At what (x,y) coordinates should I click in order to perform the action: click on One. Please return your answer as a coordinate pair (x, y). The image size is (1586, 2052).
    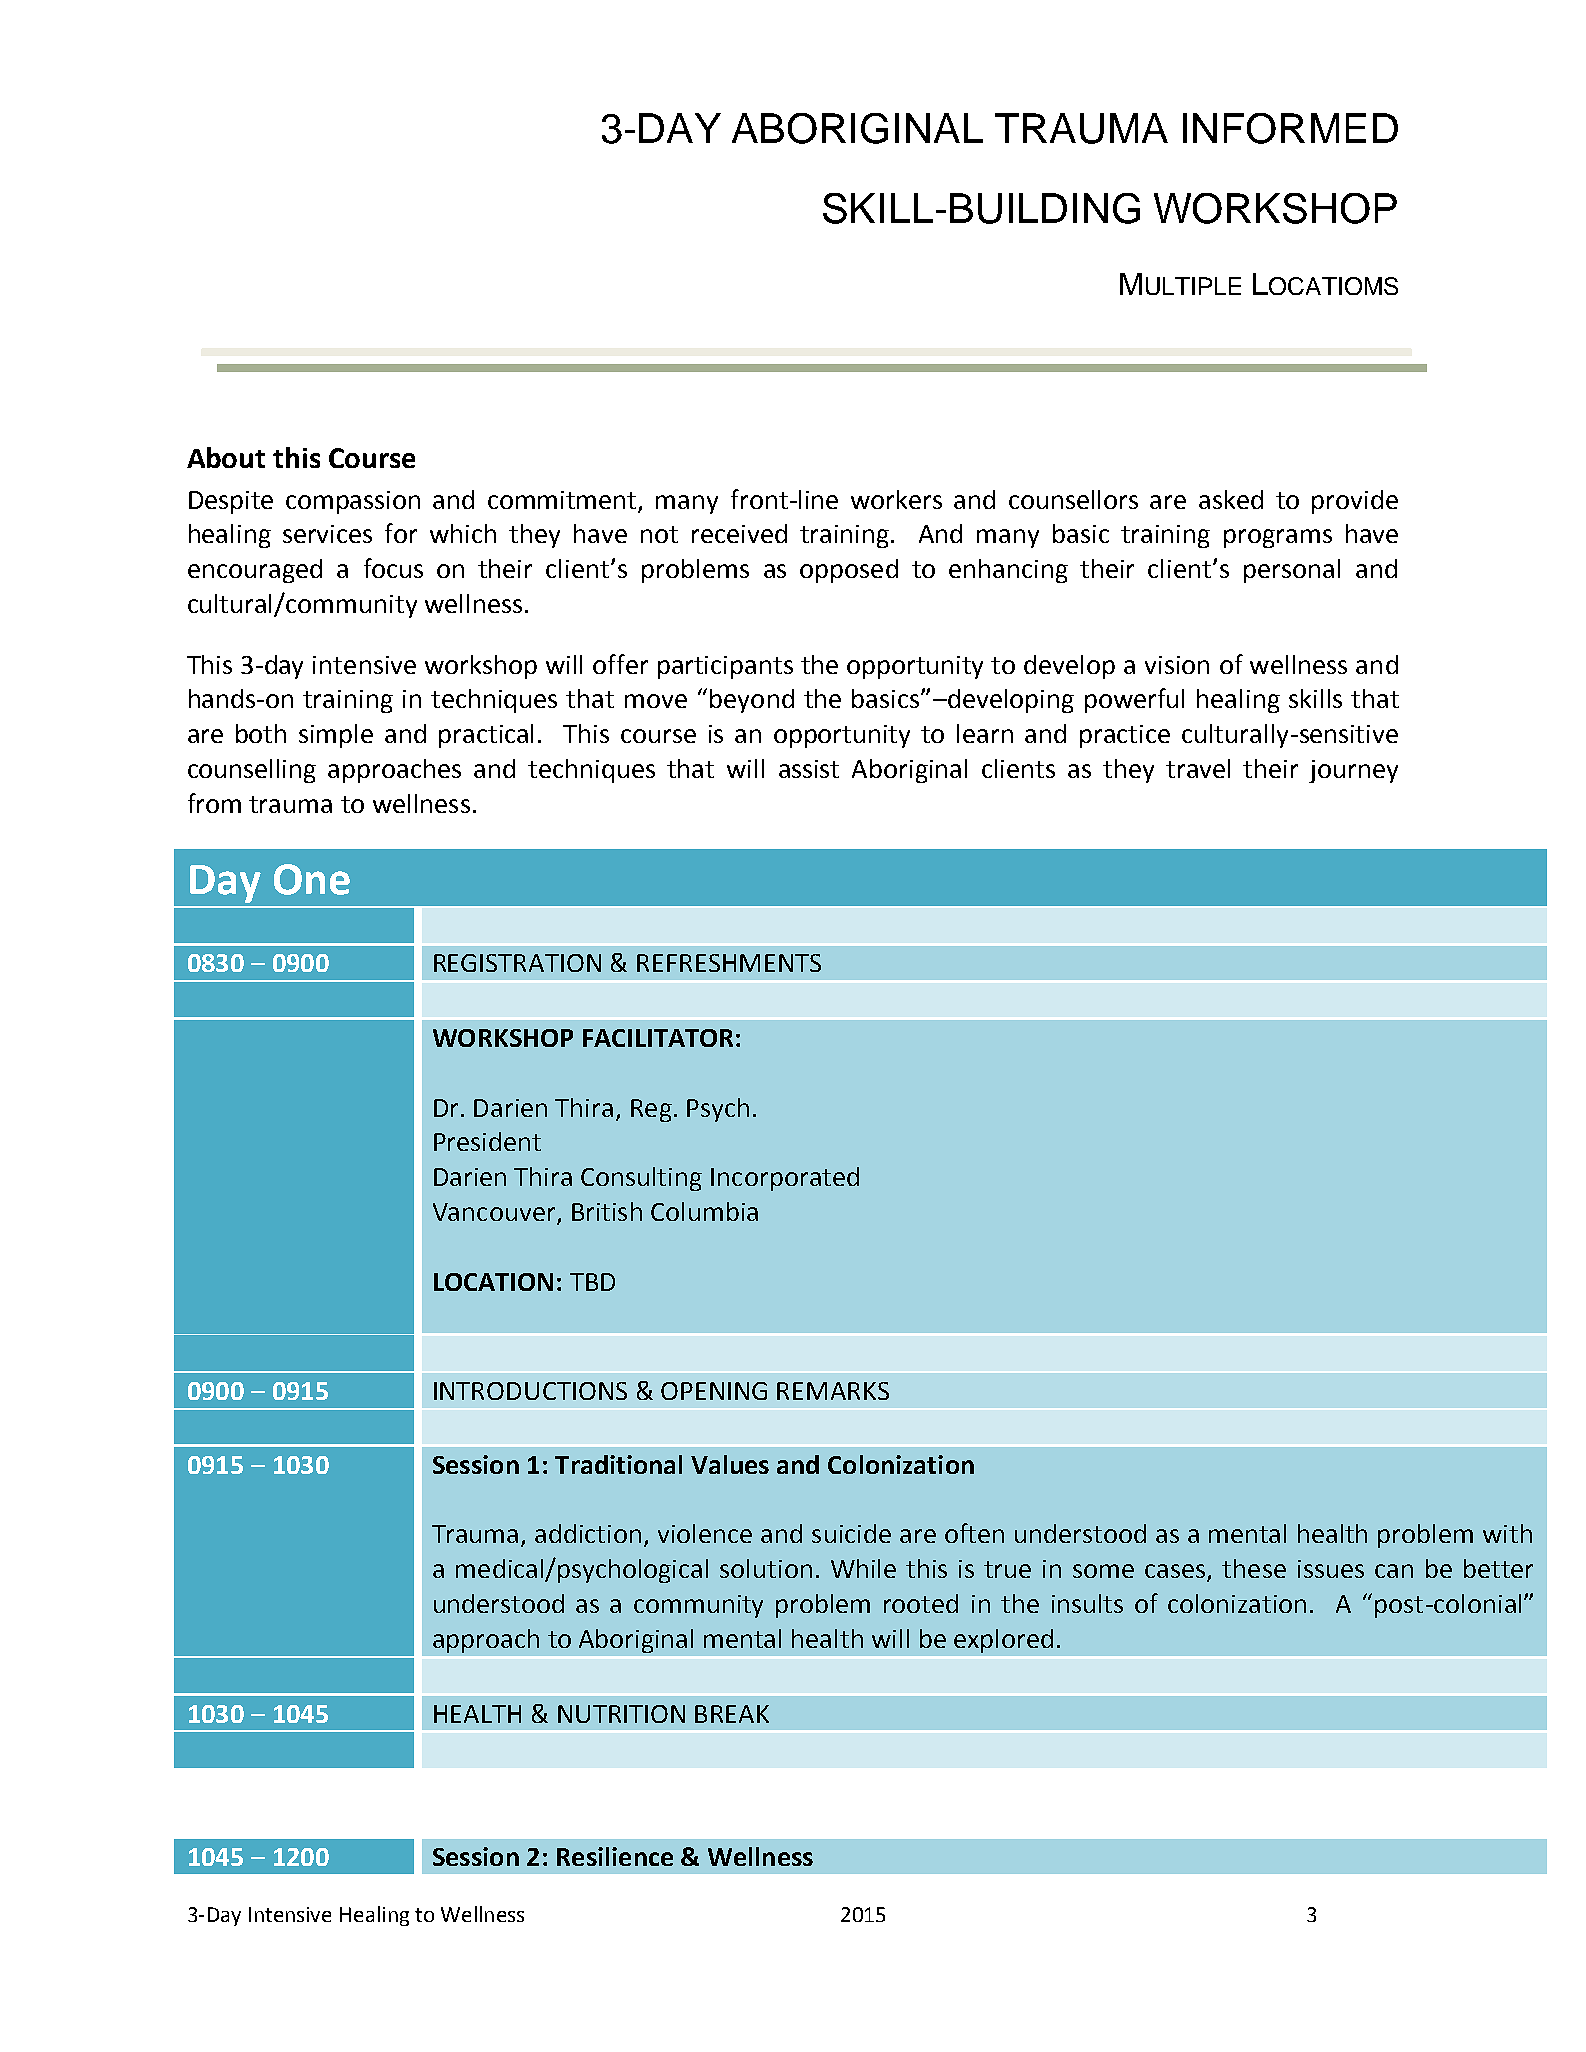
    Looking at the image, I should click on (312, 879).
